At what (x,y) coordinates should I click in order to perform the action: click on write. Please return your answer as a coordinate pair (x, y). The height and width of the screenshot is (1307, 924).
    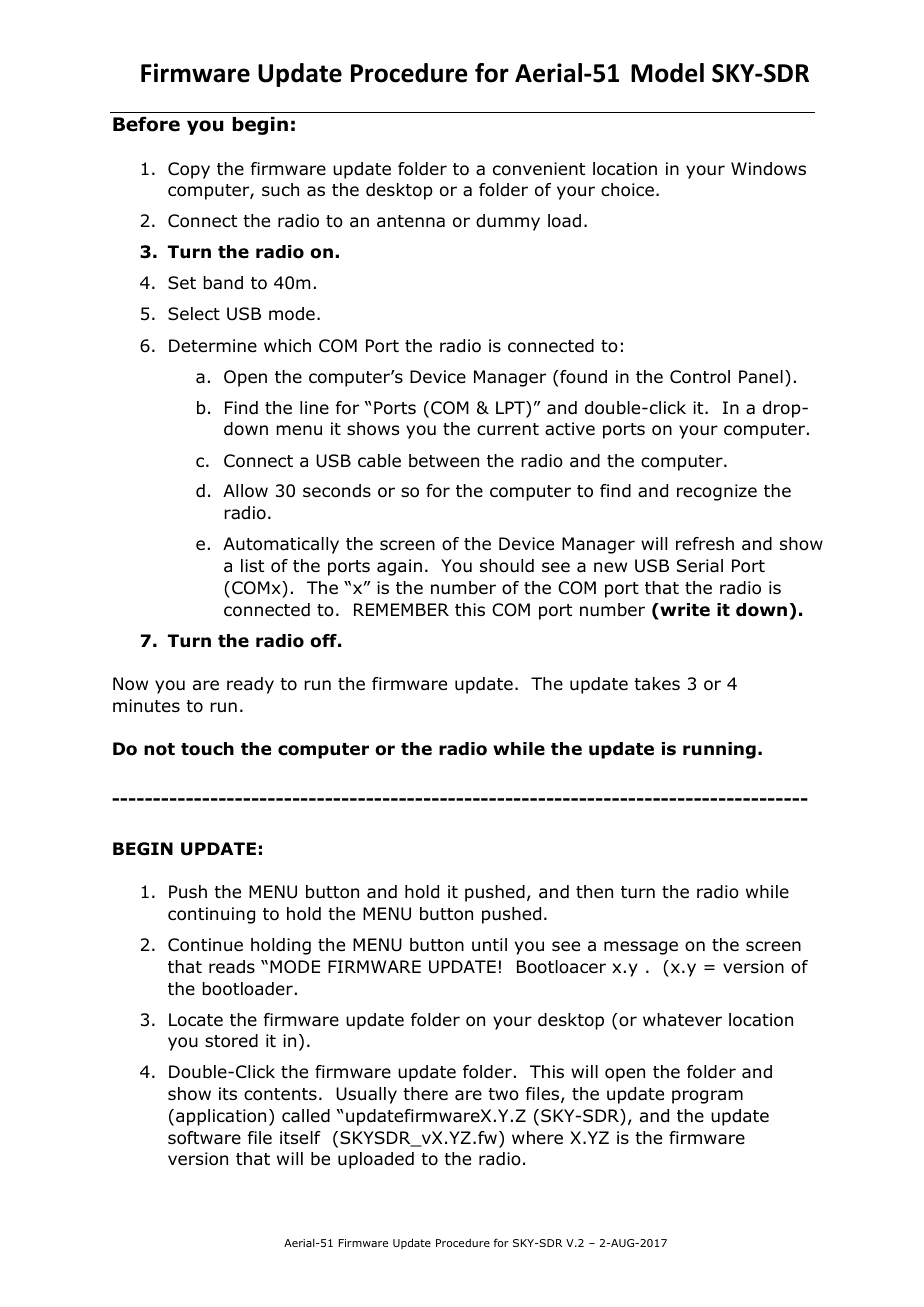
    Looking at the image, I should click on (684, 610).
